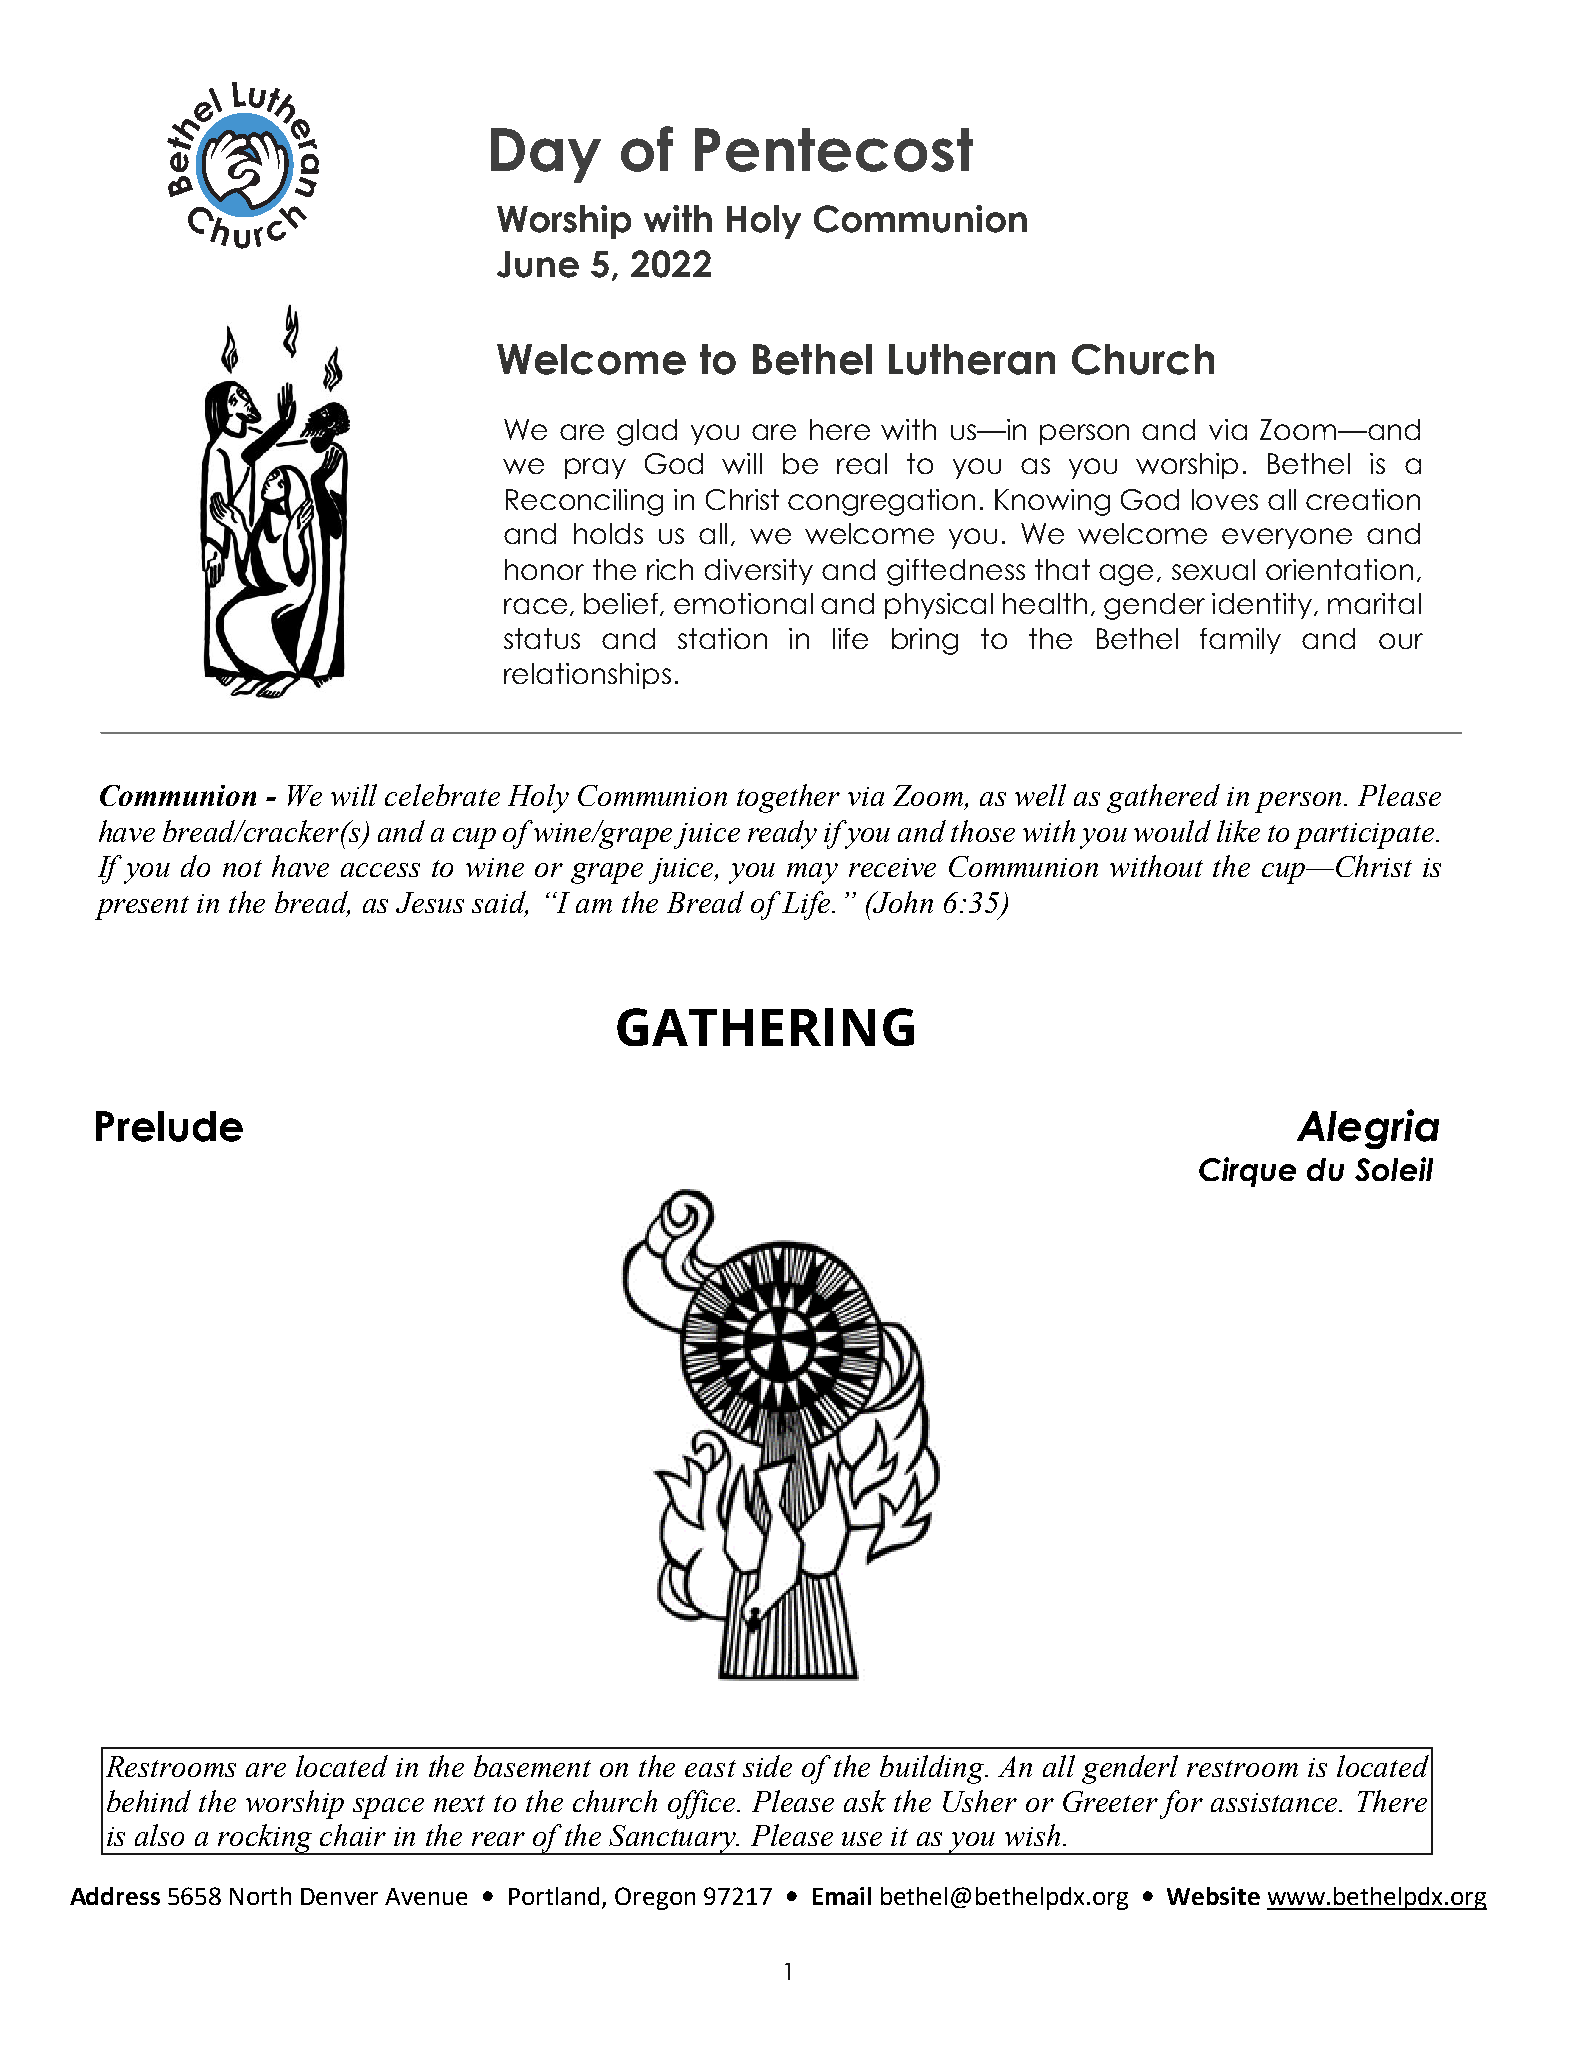 Image resolution: width=1585 pixels, height=2052 pixels. I want to click on like, so click(1238, 831).
